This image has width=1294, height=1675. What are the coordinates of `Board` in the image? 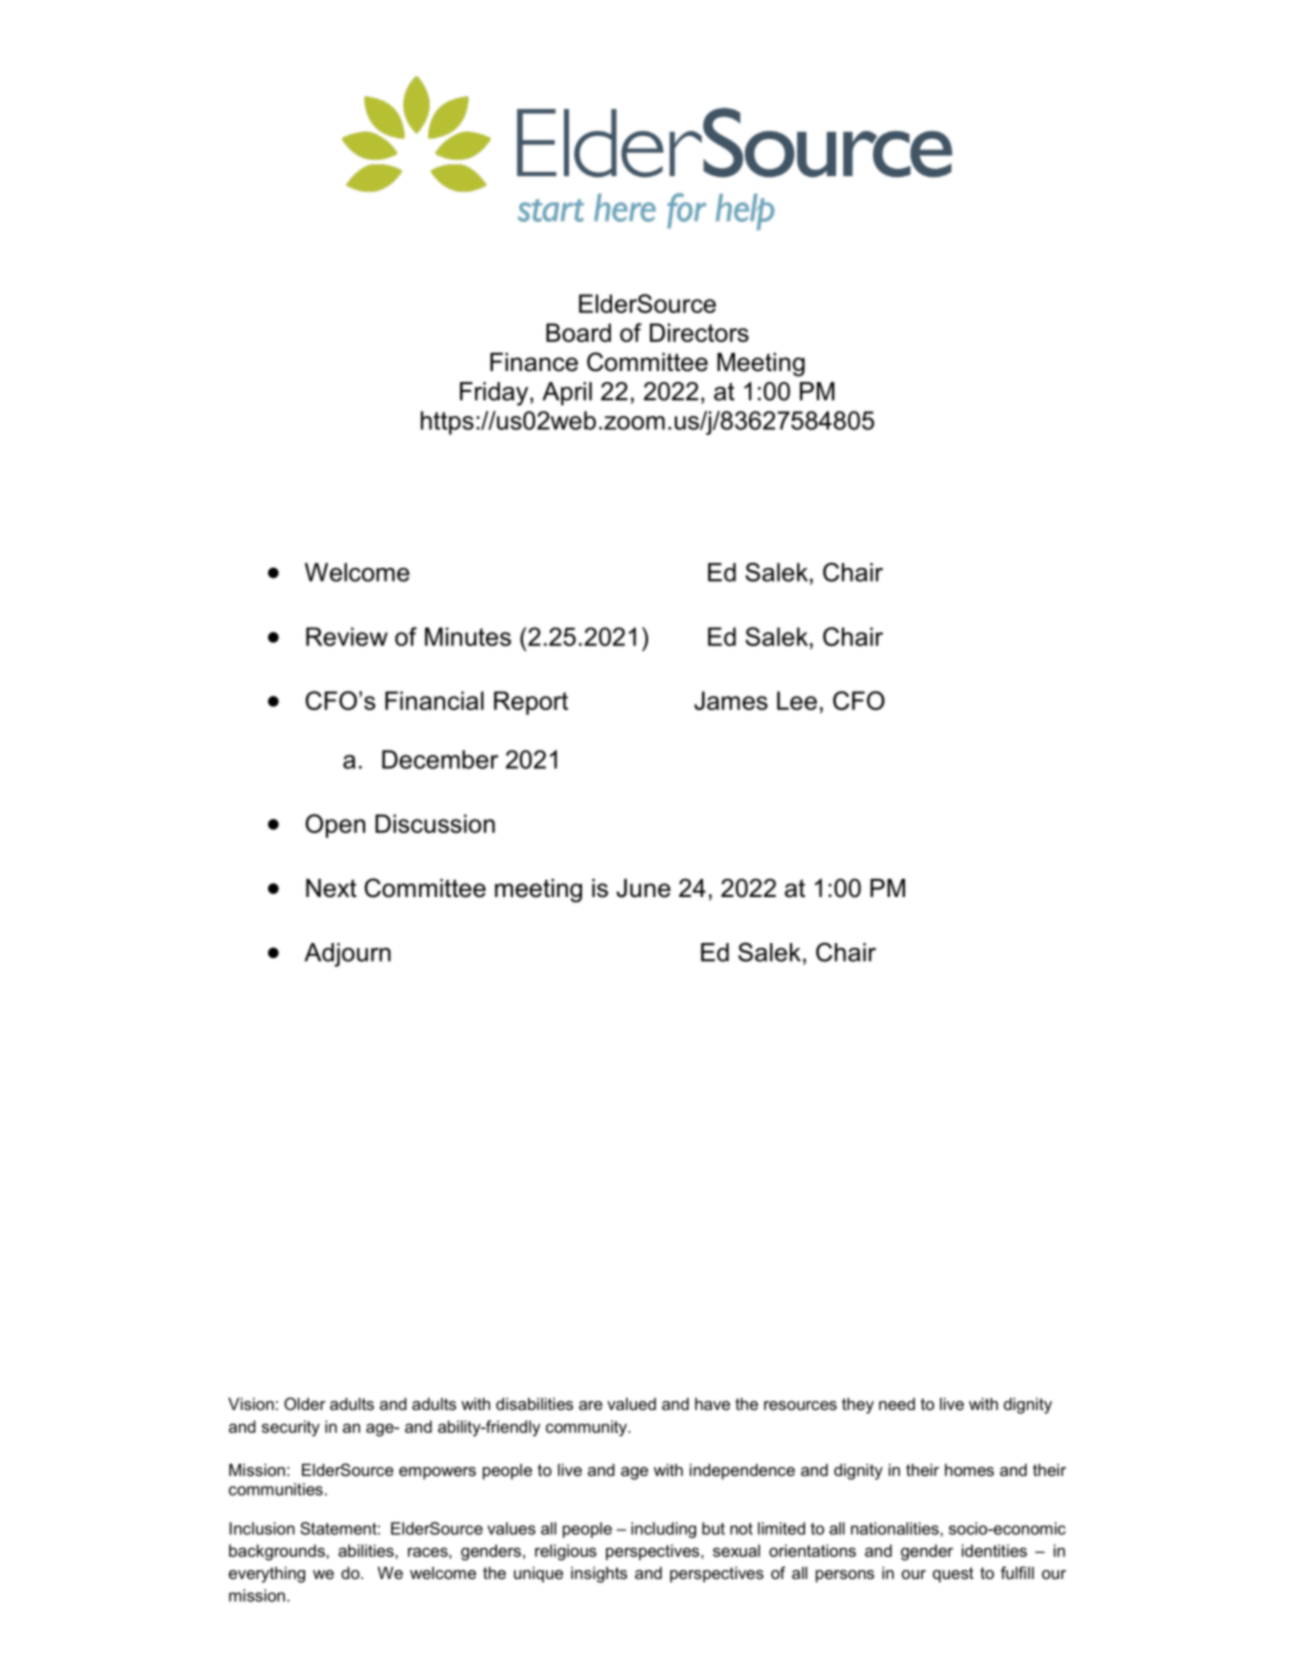 It's located at (578, 332).
